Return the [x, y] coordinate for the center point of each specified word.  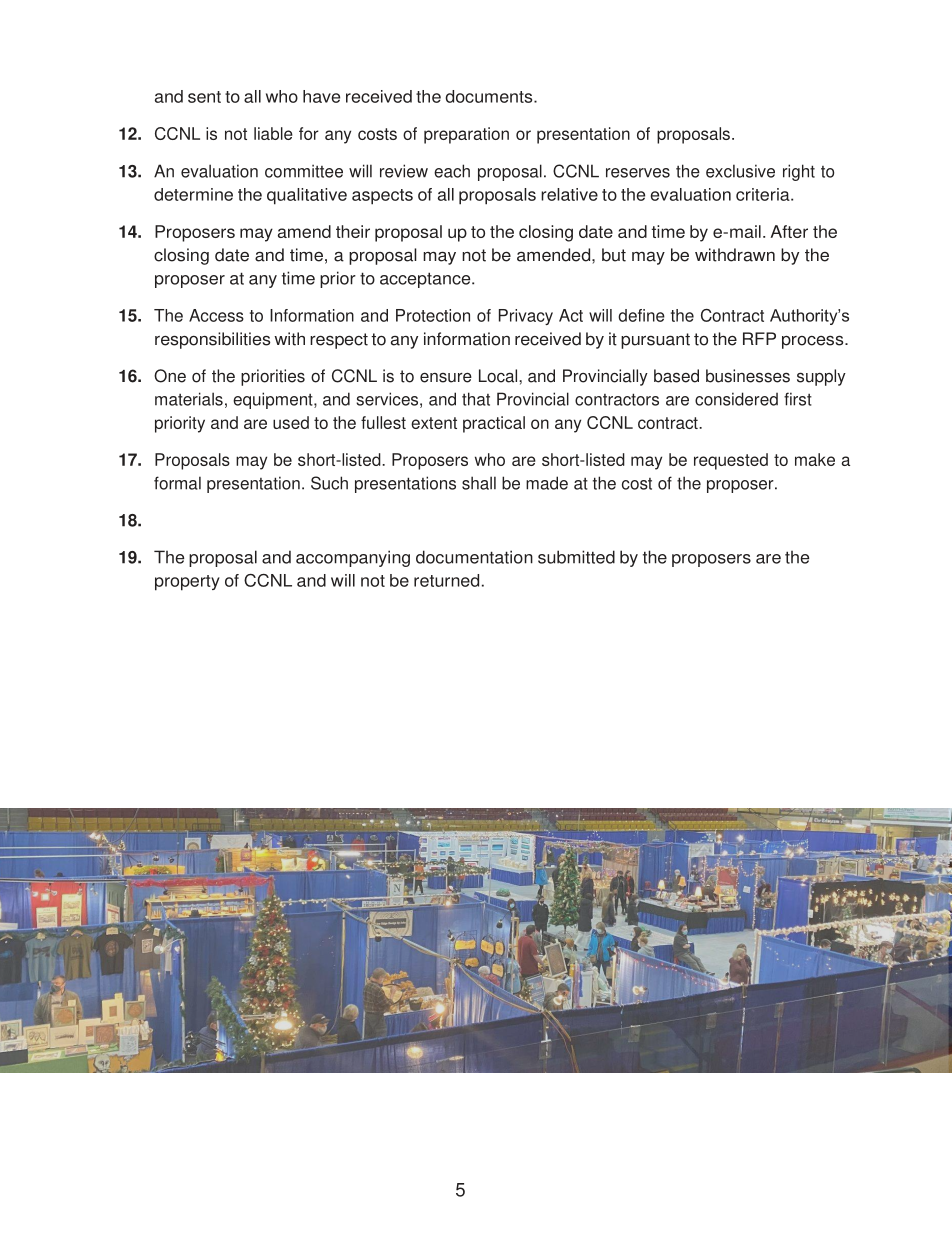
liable [273, 133]
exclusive [740, 171]
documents [490, 96]
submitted [576, 557]
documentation [474, 557]
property [187, 583]
